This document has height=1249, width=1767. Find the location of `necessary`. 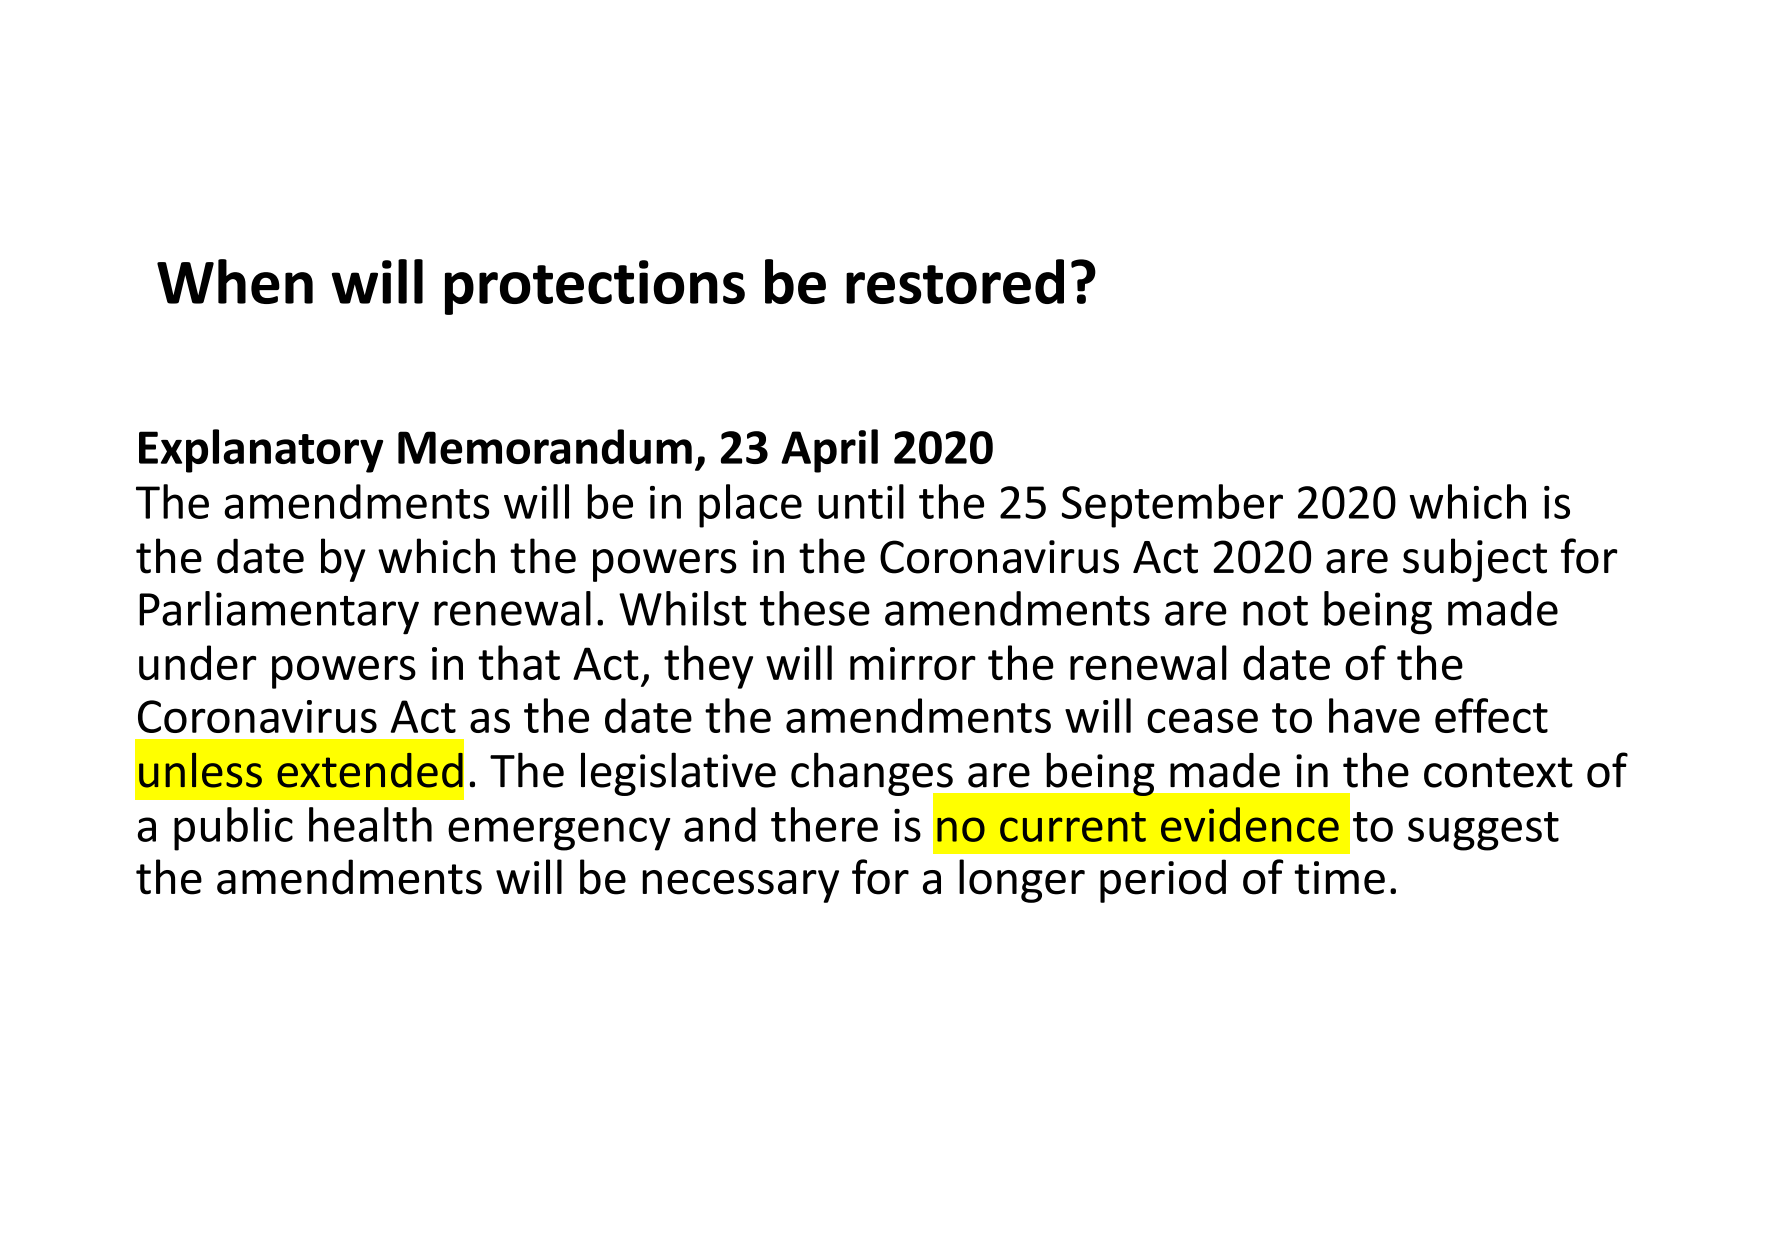

necessary is located at coordinates (740, 886).
